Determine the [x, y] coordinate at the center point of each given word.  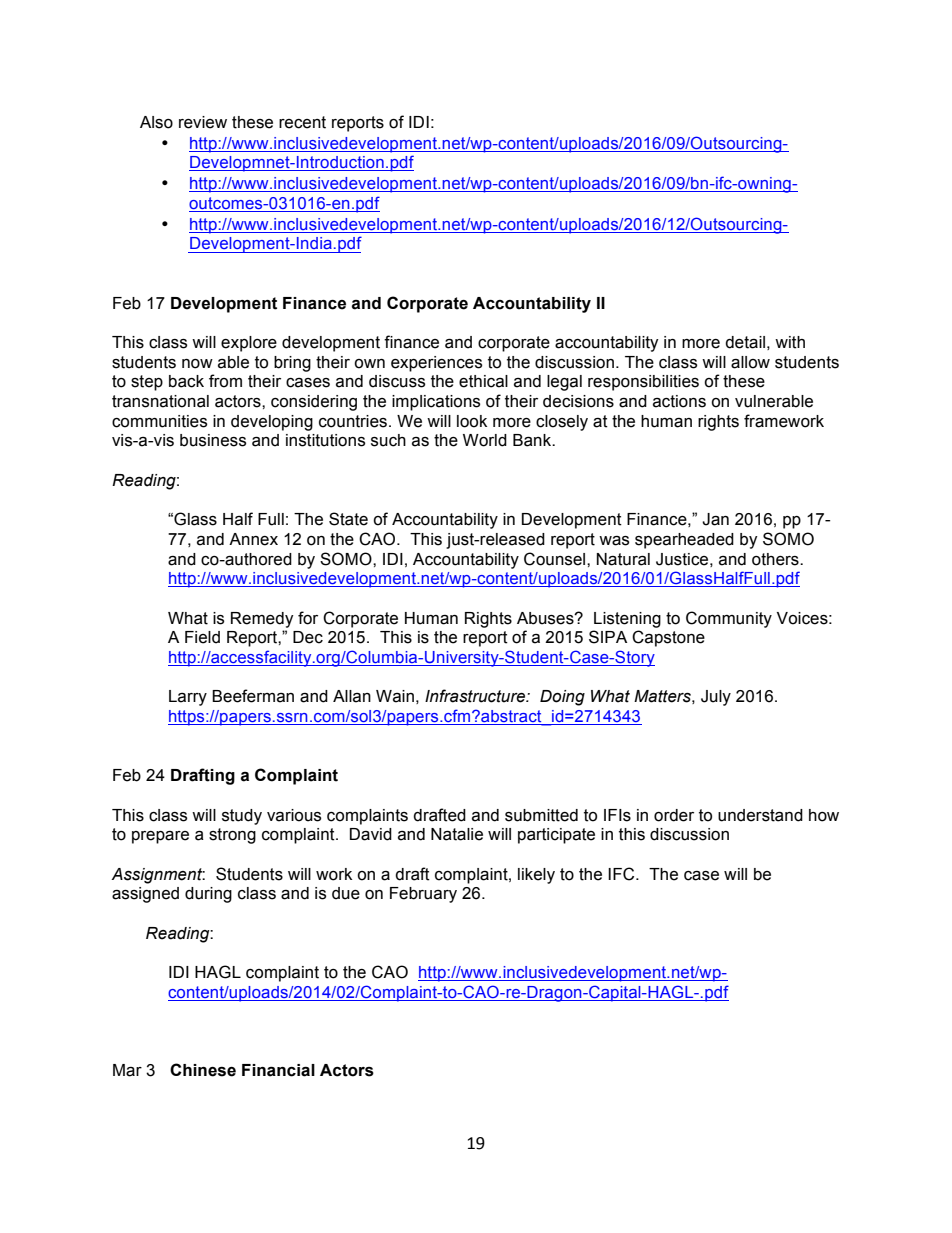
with [790, 342]
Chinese [203, 1070]
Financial [278, 1070]
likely [536, 876]
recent [302, 122]
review [203, 122]
